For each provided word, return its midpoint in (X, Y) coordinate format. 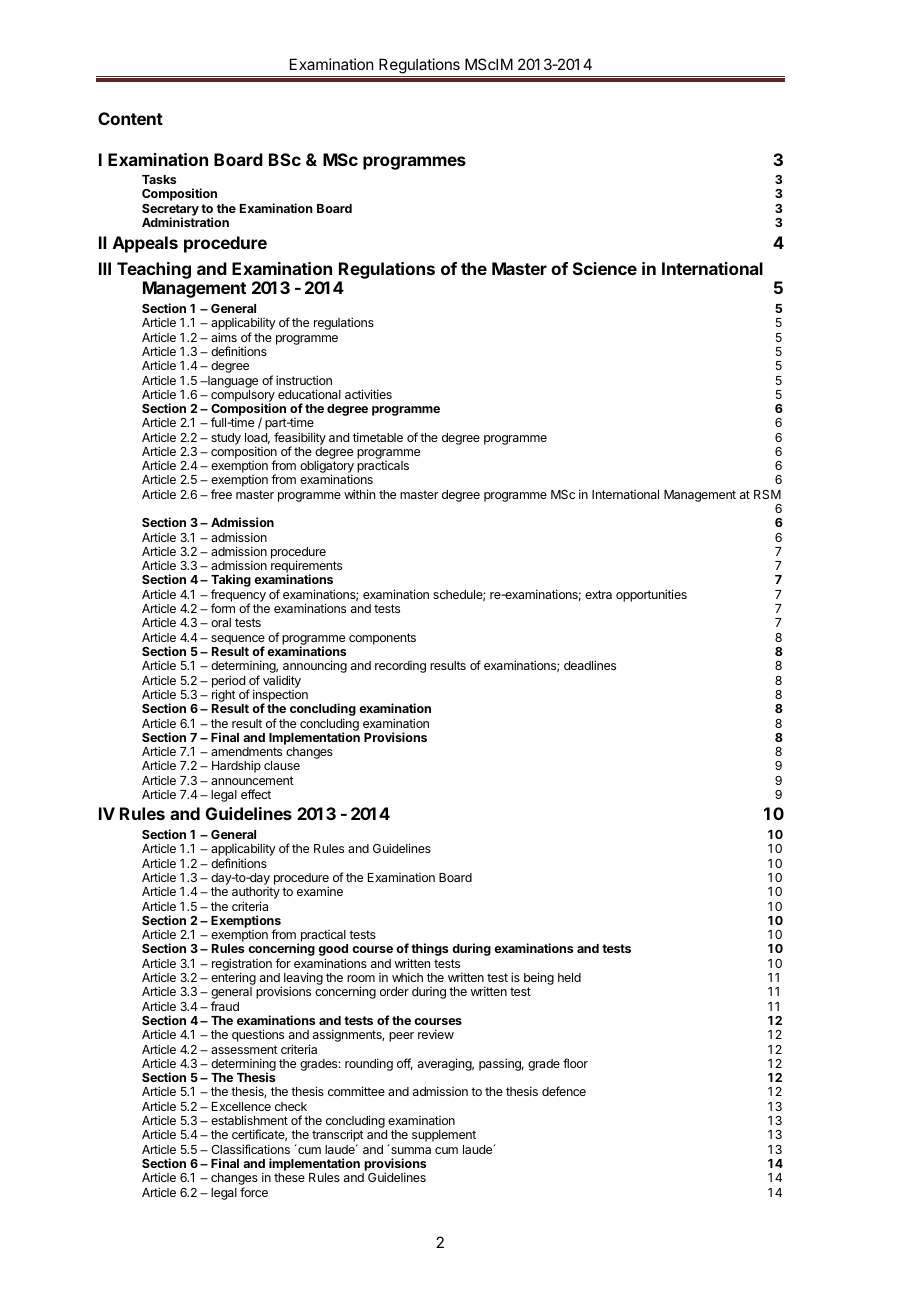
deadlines (590, 665)
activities (368, 394)
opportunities (651, 595)
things (429, 949)
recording (400, 667)
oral (221, 622)
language (232, 382)
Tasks (159, 179)
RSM (767, 494)
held (569, 977)
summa (411, 1150)
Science (605, 268)
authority (256, 894)
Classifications (250, 1149)
